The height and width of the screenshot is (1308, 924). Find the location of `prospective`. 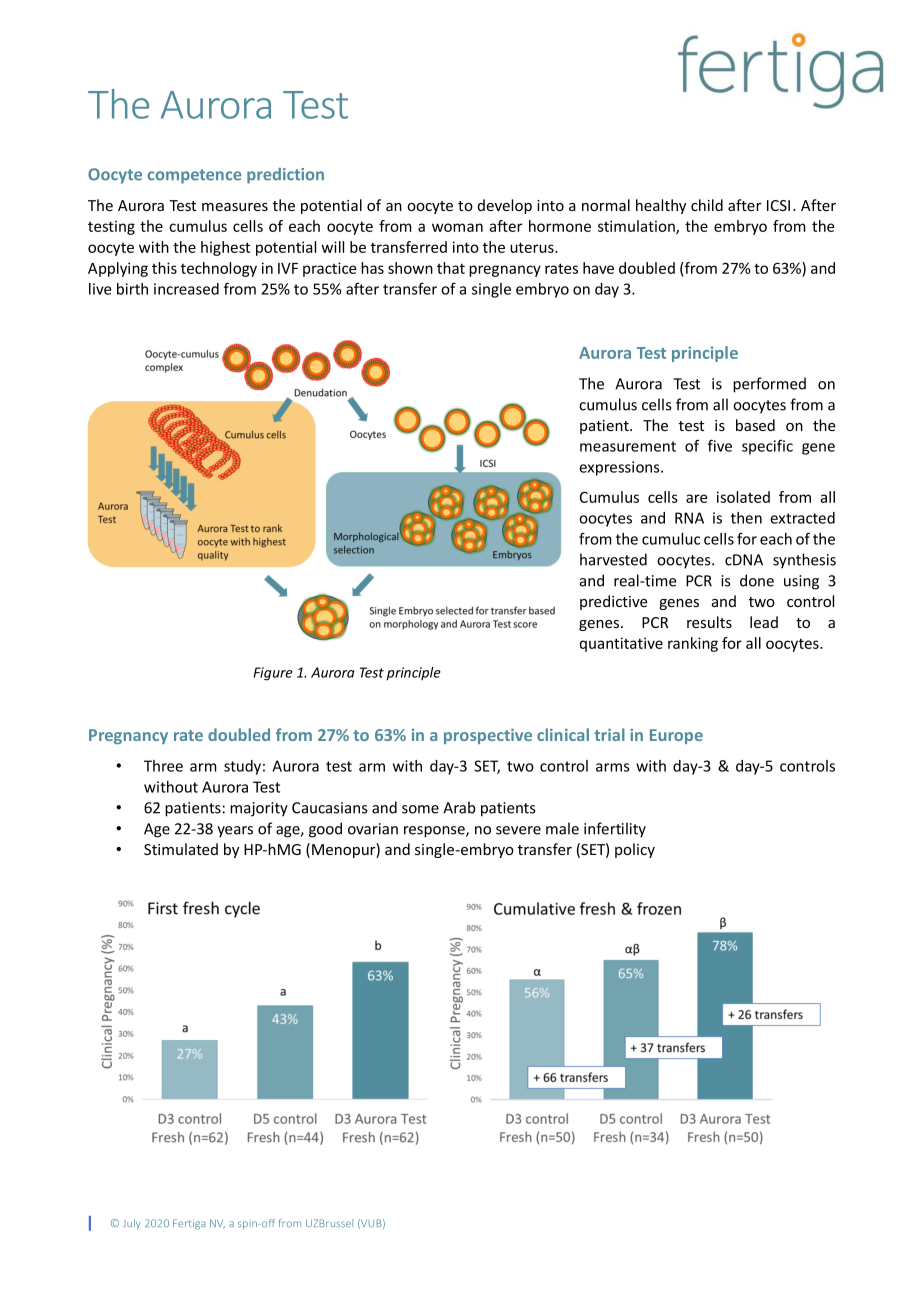

prospective is located at coordinates (488, 736).
